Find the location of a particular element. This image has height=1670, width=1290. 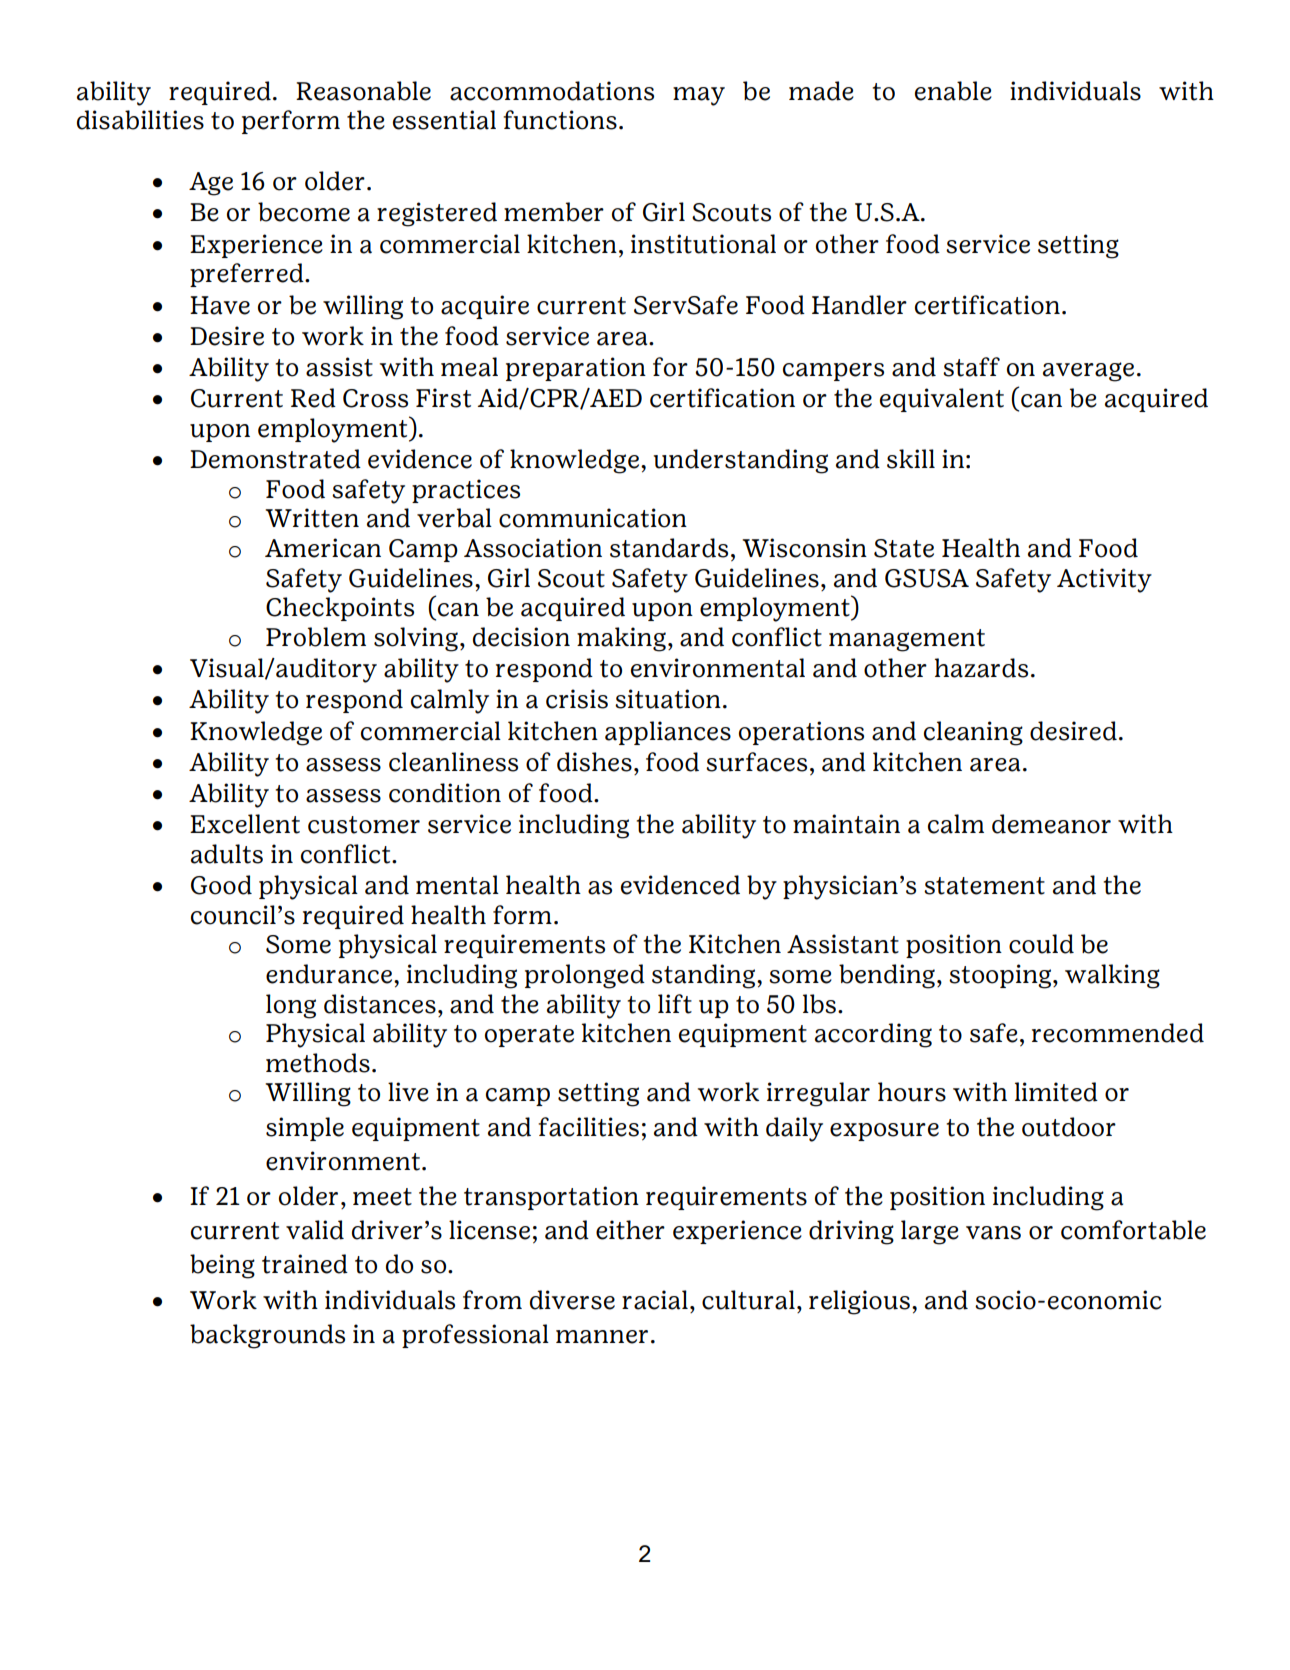

Activity is located at coordinates (1104, 580).
